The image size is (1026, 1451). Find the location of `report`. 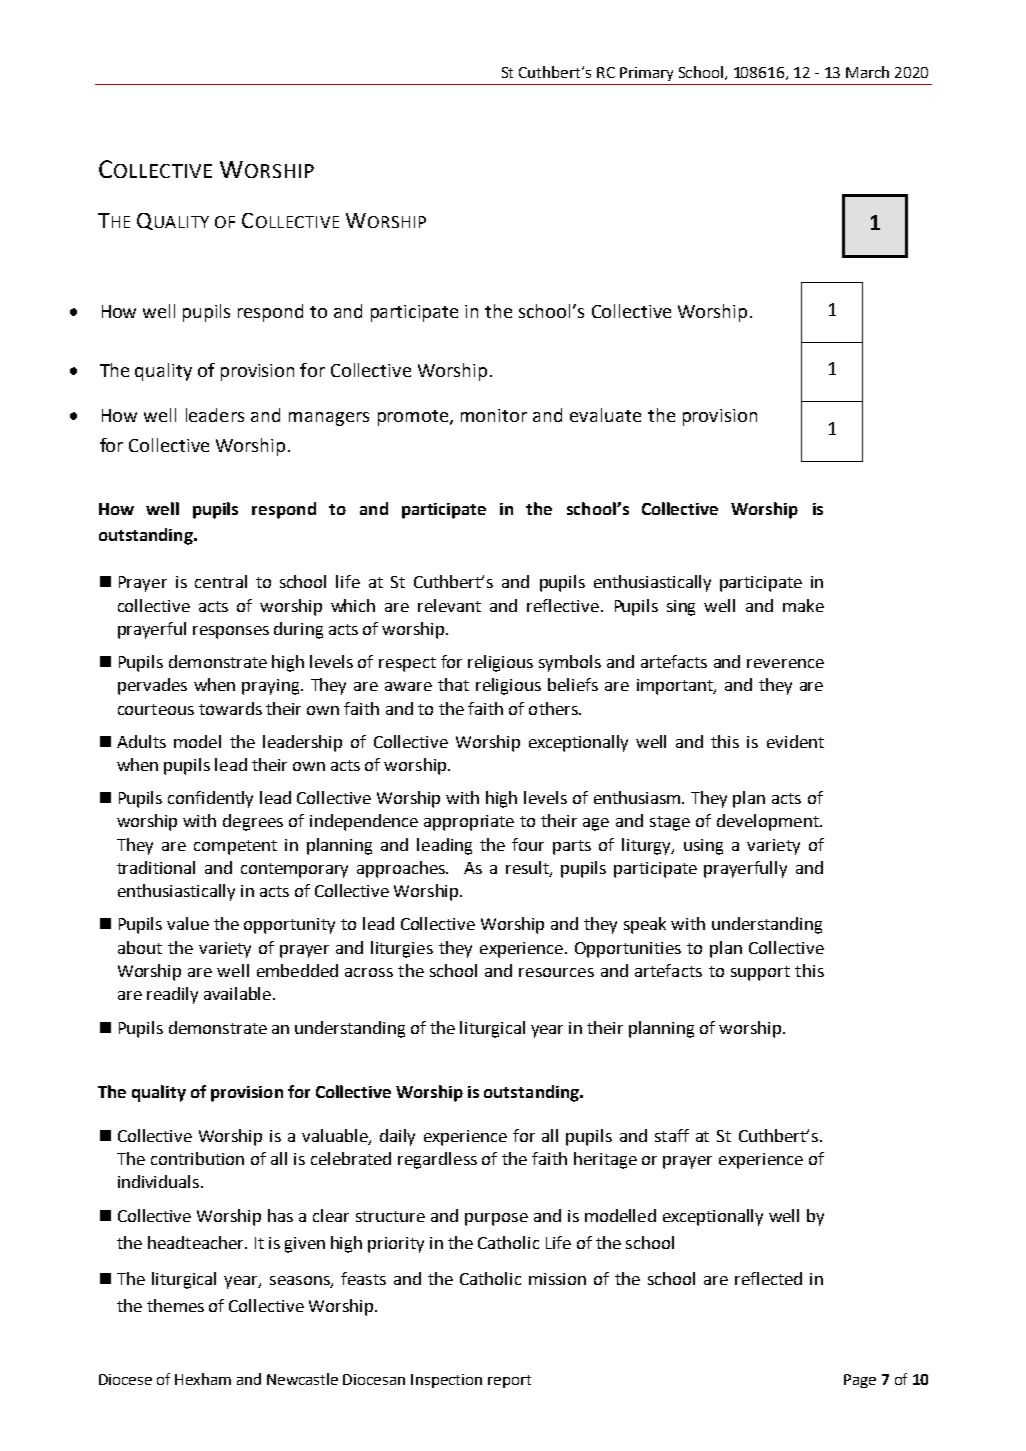

report is located at coordinates (509, 1381).
